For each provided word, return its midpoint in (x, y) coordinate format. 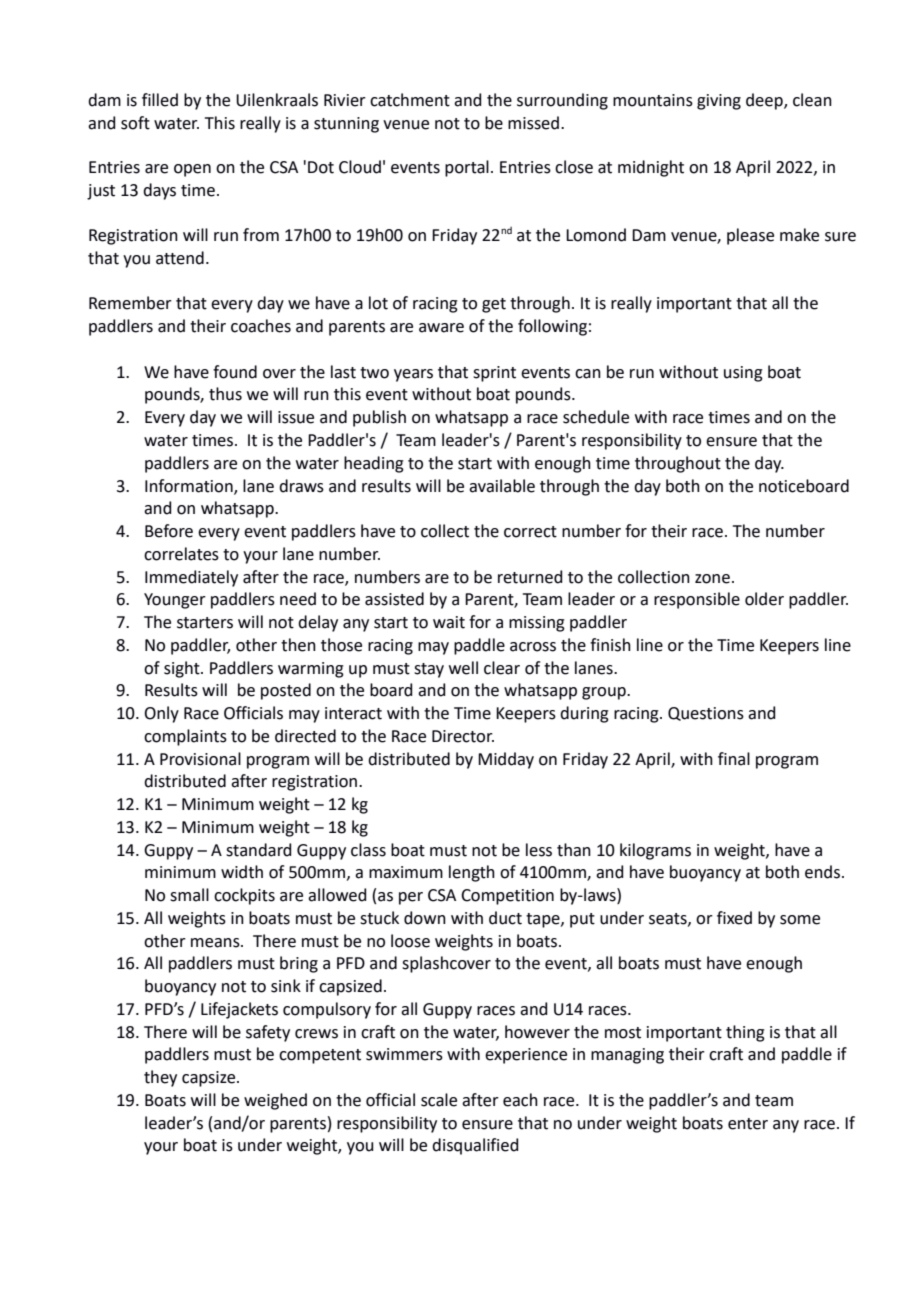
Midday (506, 760)
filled (160, 100)
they (160, 1078)
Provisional (200, 759)
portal (467, 168)
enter (748, 1124)
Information (190, 486)
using (743, 374)
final (734, 759)
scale (439, 1100)
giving (719, 102)
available (502, 486)
